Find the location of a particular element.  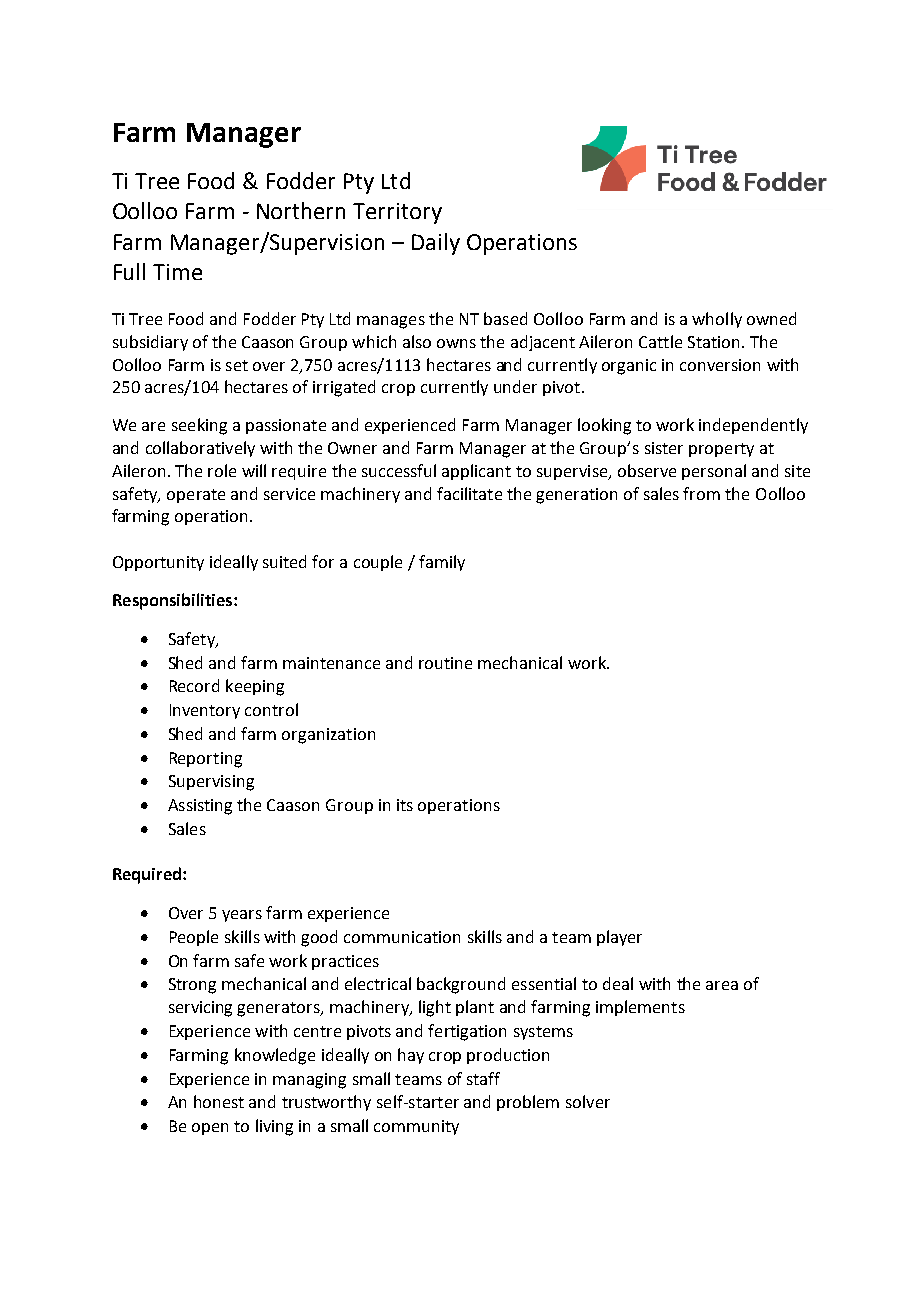

Daily is located at coordinates (436, 244).
